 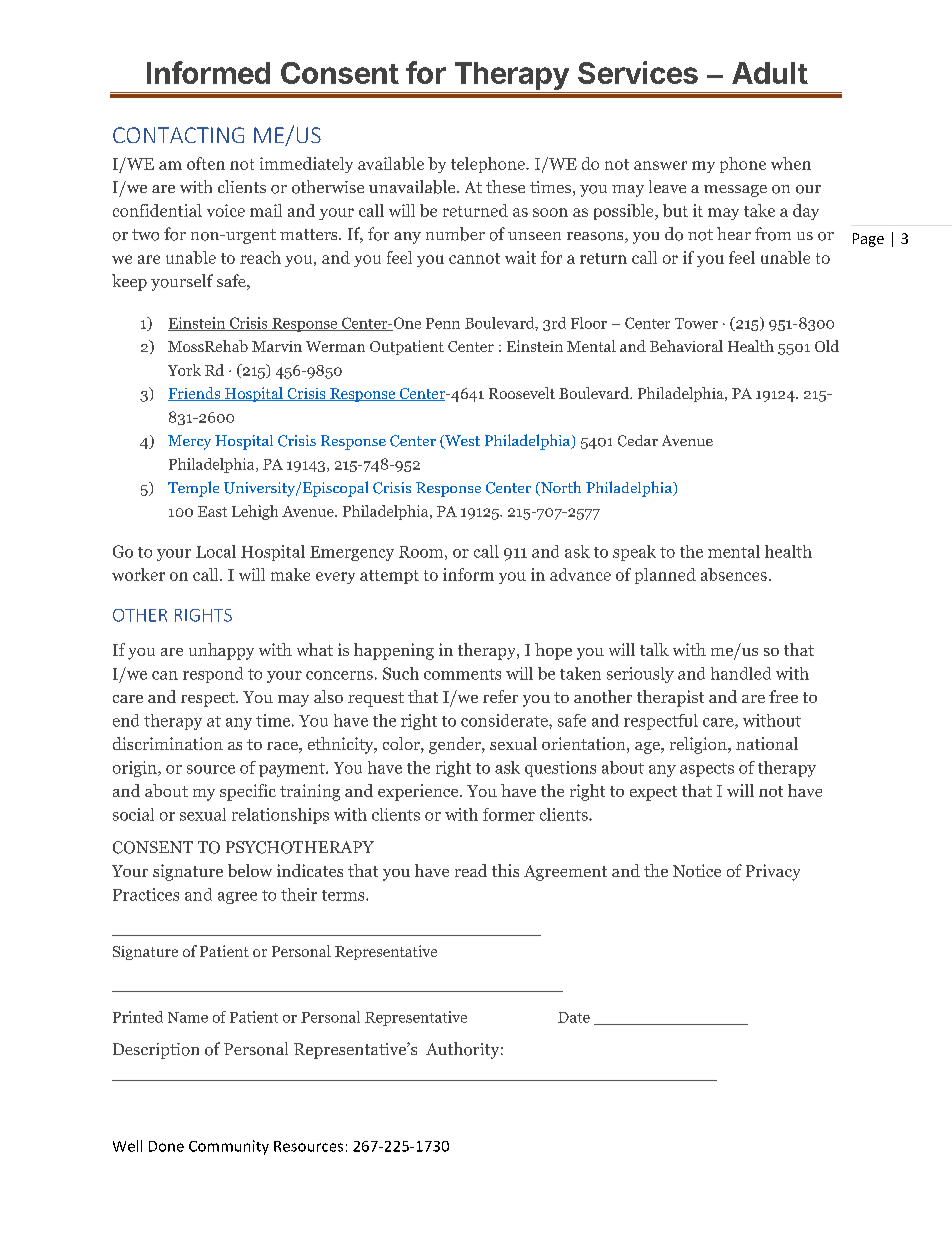 What do you see at coordinates (505, 186) in the screenshot?
I see `these` at bounding box center [505, 186].
